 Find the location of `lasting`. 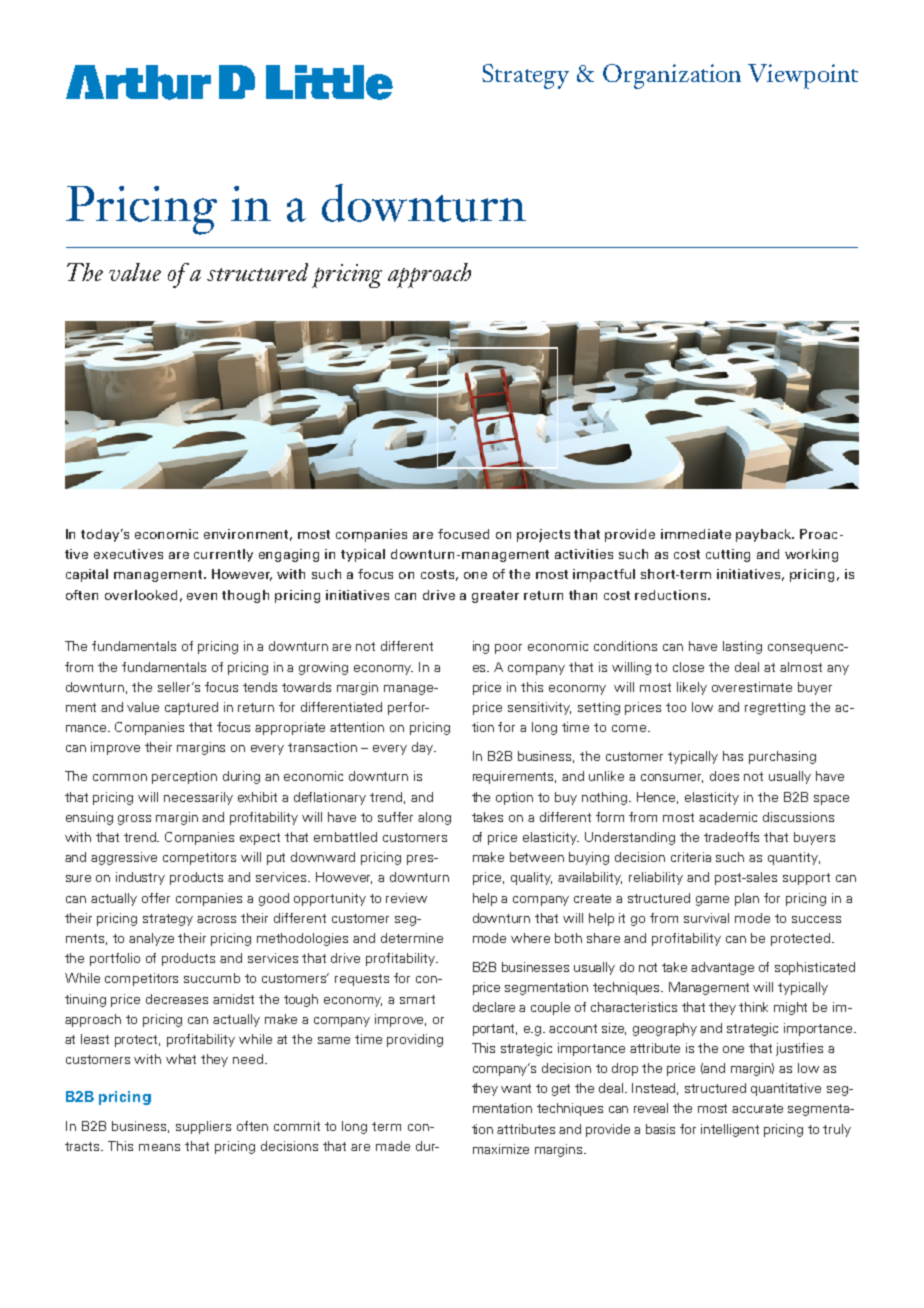

lasting is located at coordinates (742, 647).
